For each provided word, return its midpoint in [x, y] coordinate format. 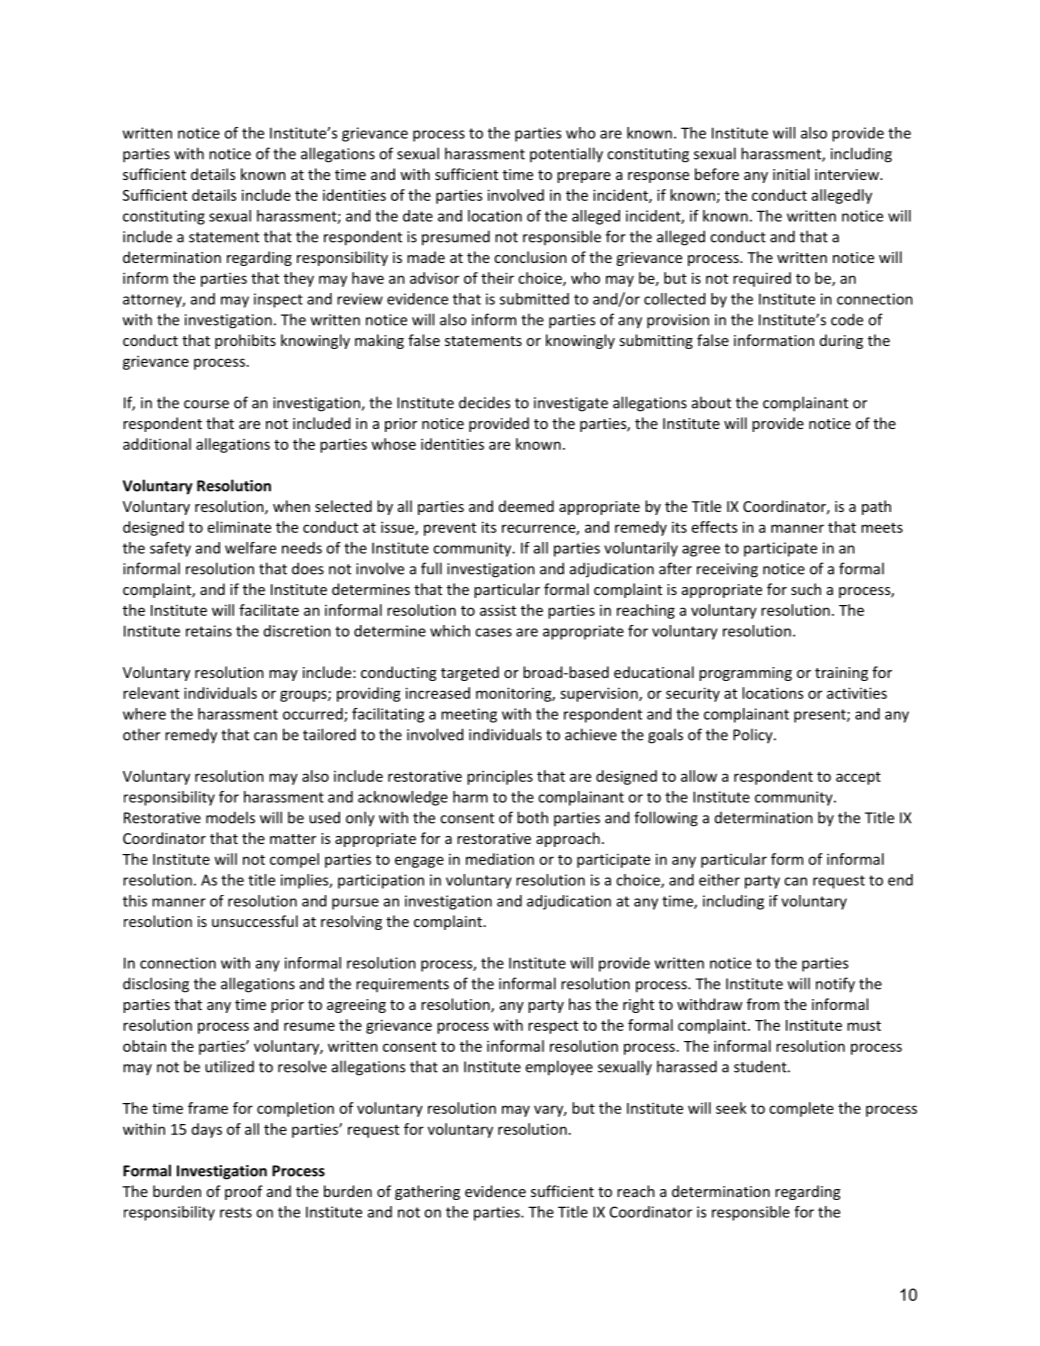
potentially [566, 155]
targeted [470, 673]
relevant [151, 693]
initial [791, 174]
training [841, 674]
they [299, 279]
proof [244, 1192]
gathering [427, 1192]
